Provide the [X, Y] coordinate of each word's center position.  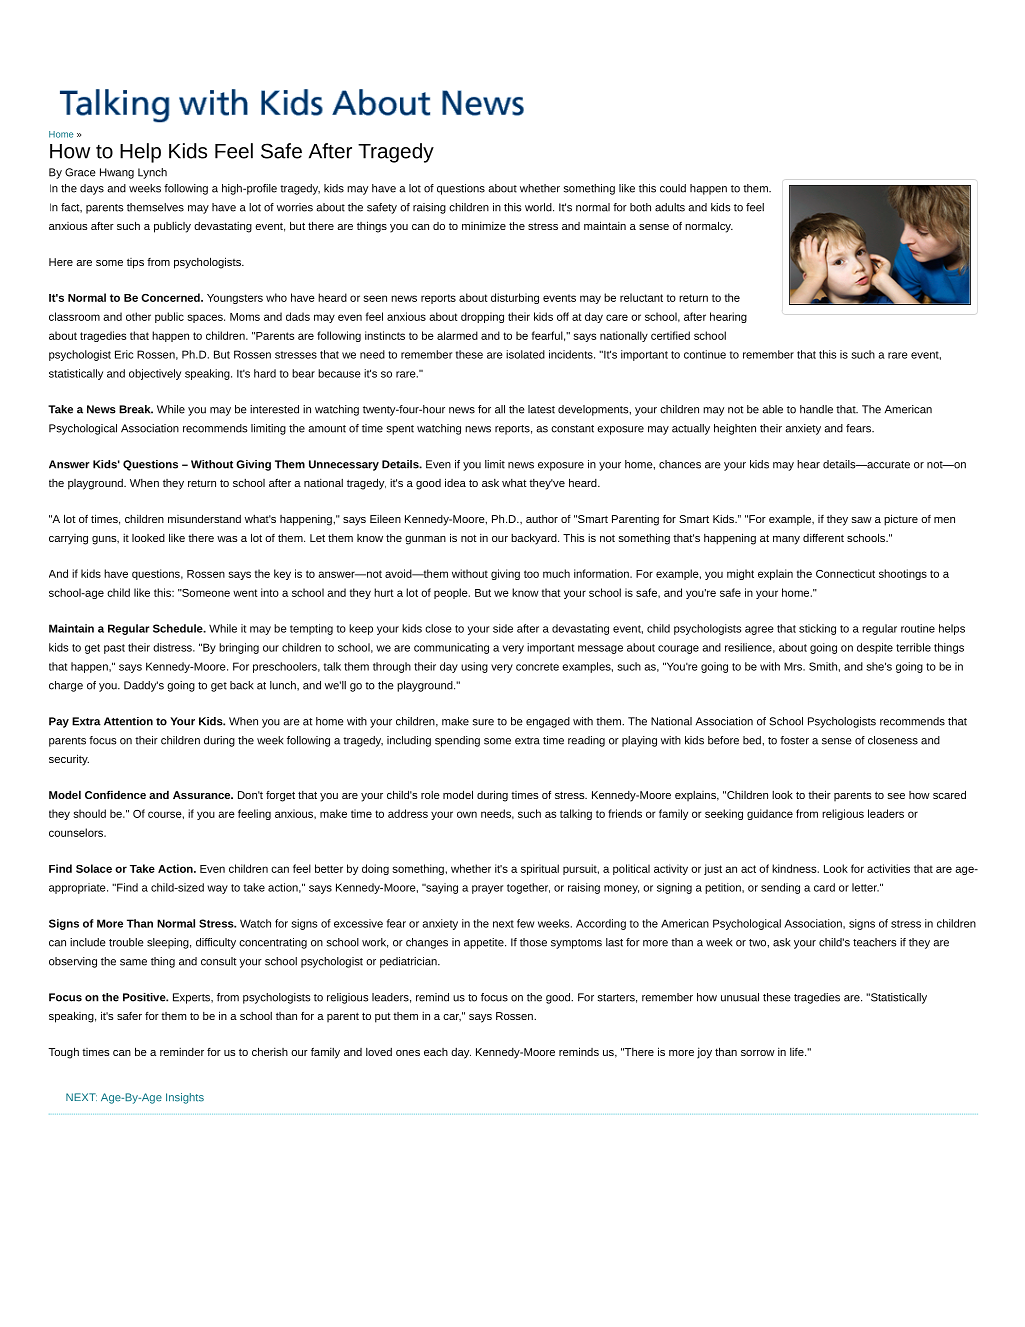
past [114, 649]
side [503, 628]
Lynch [152, 173]
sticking [817, 629]
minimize [484, 226]
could [673, 188]
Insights [185, 1098]
